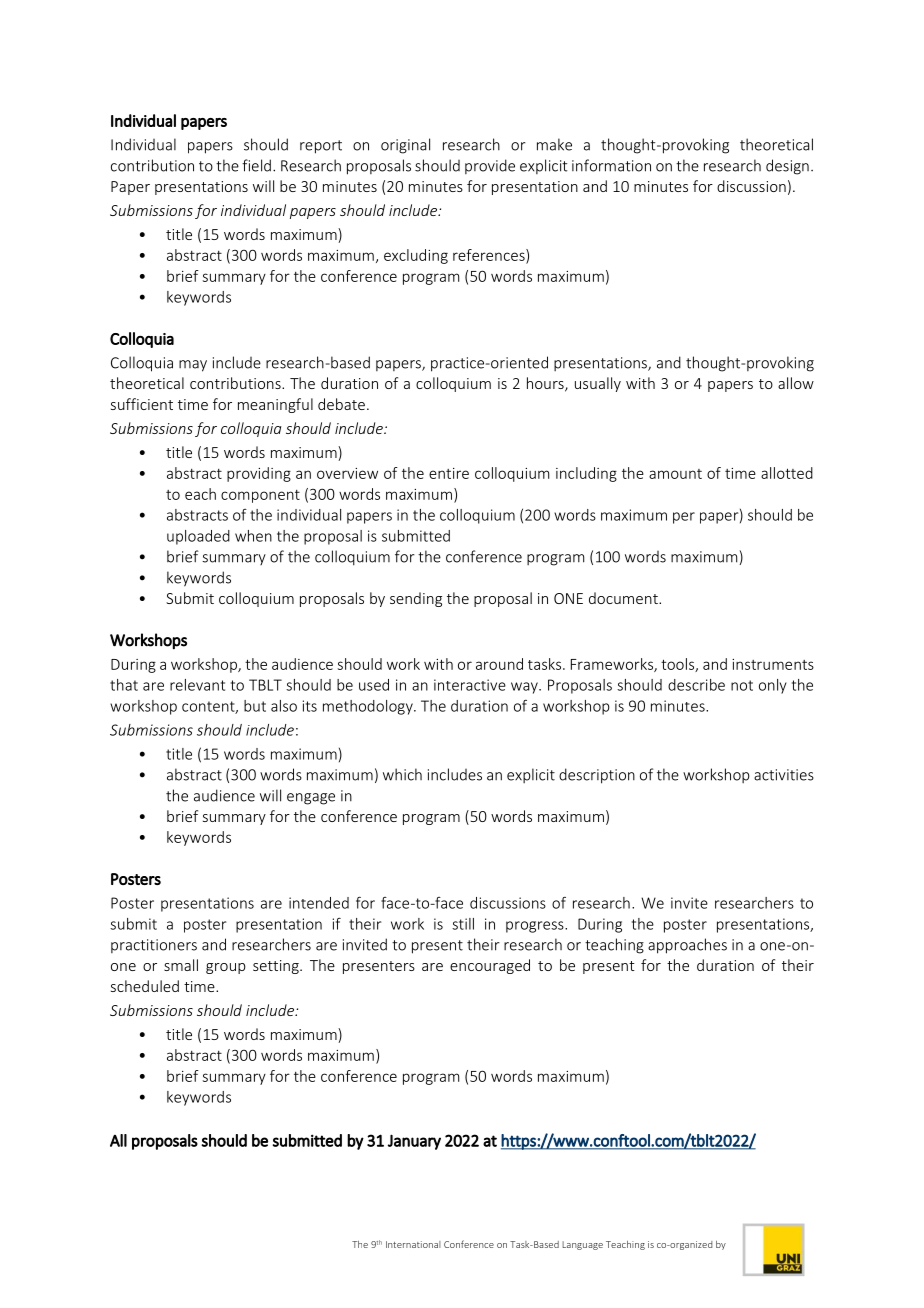 Image resolution: width=924 pixels, height=1308 pixels. I want to click on practitioners, so click(154, 946).
